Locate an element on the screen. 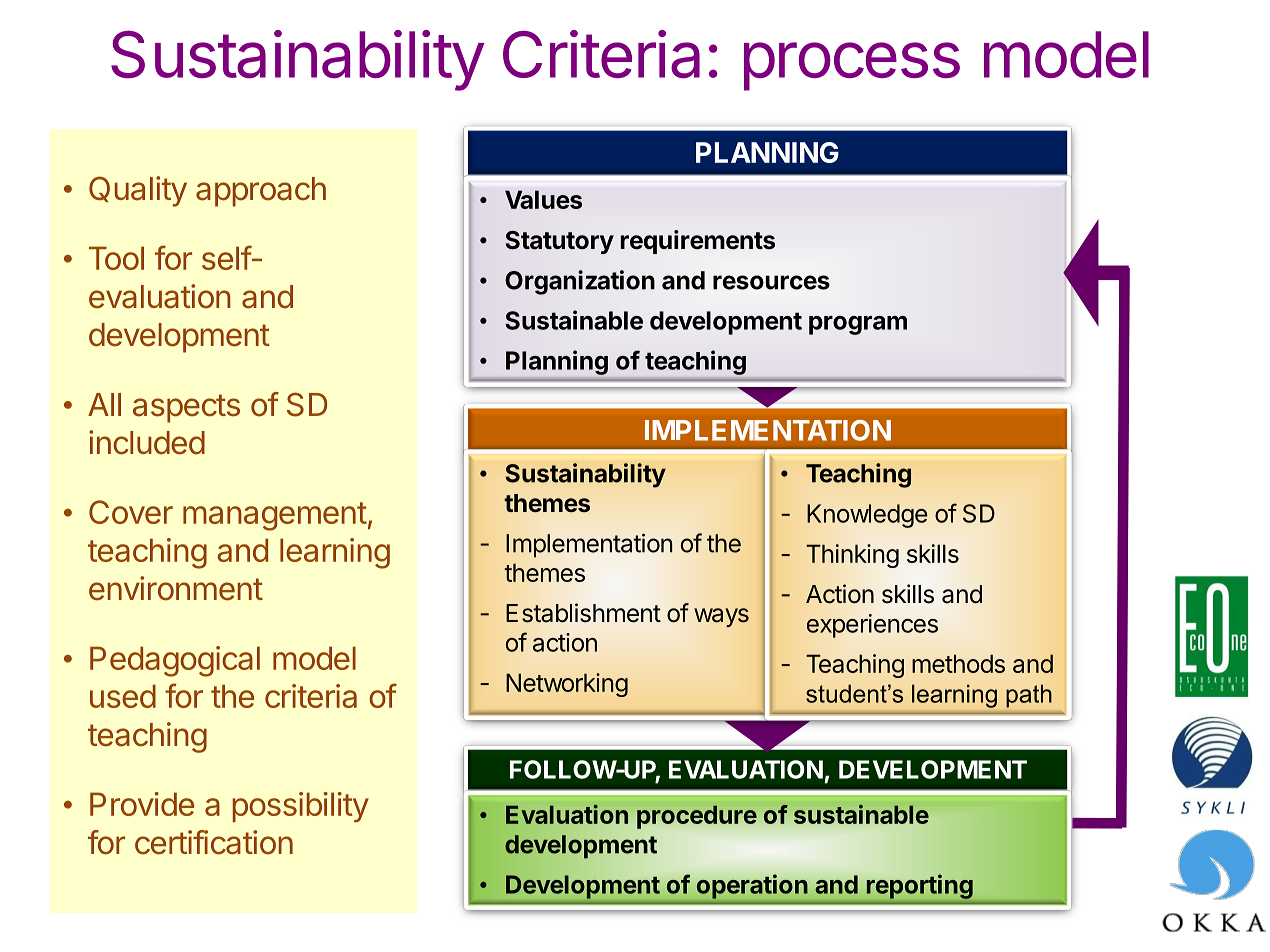 Image resolution: width=1270 pixels, height=952 pixels. approach is located at coordinates (261, 192).
